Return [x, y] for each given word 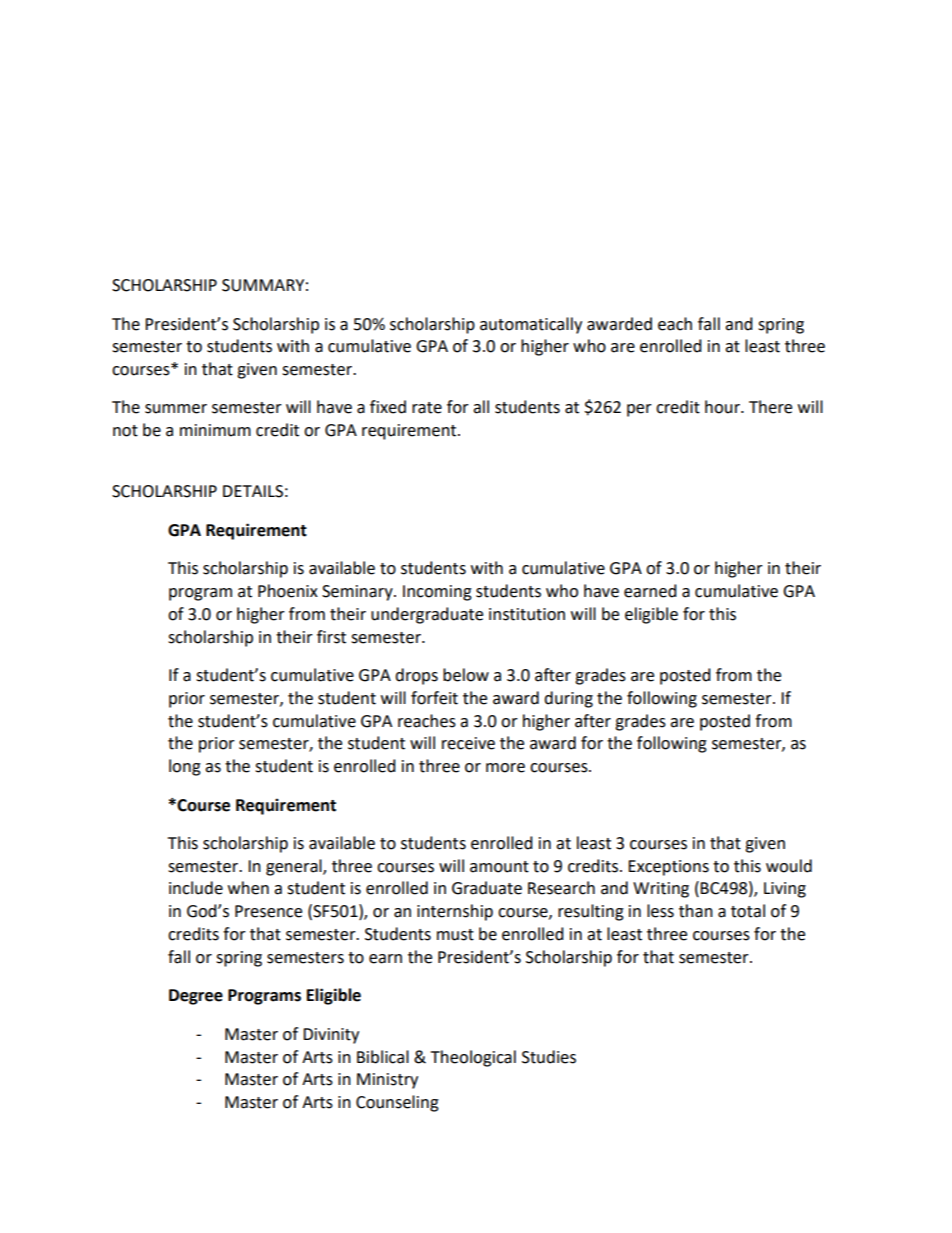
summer [176, 409]
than [696, 911]
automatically [531, 325]
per [639, 410]
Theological [473, 1058]
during [568, 699]
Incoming [437, 593]
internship [455, 912]
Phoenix [288, 591]
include [196, 888]
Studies [549, 1057]
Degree [196, 997]
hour [723, 407]
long [185, 767]
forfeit [434, 698]
